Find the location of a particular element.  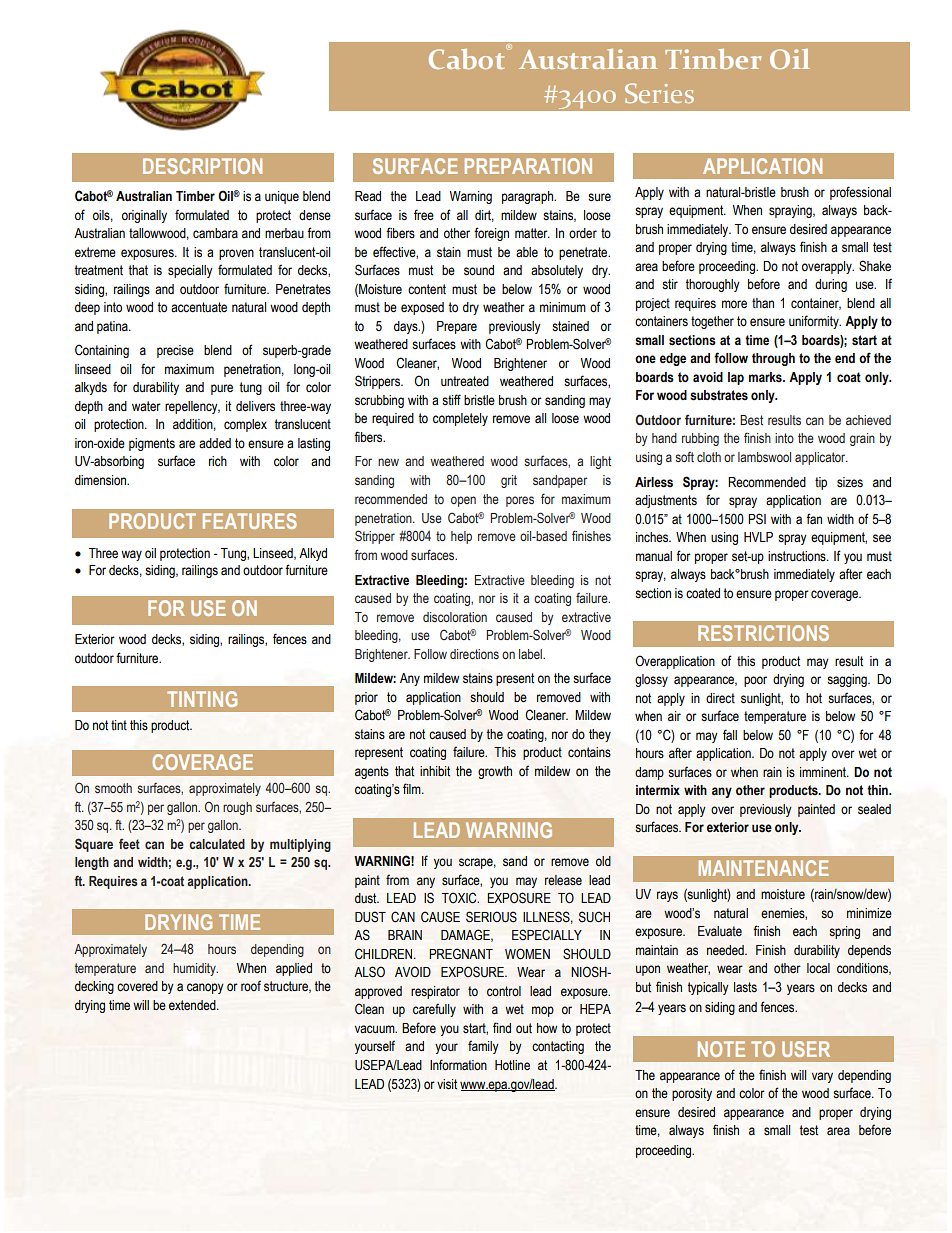

DESCRIPTION is located at coordinates (202, 166).
